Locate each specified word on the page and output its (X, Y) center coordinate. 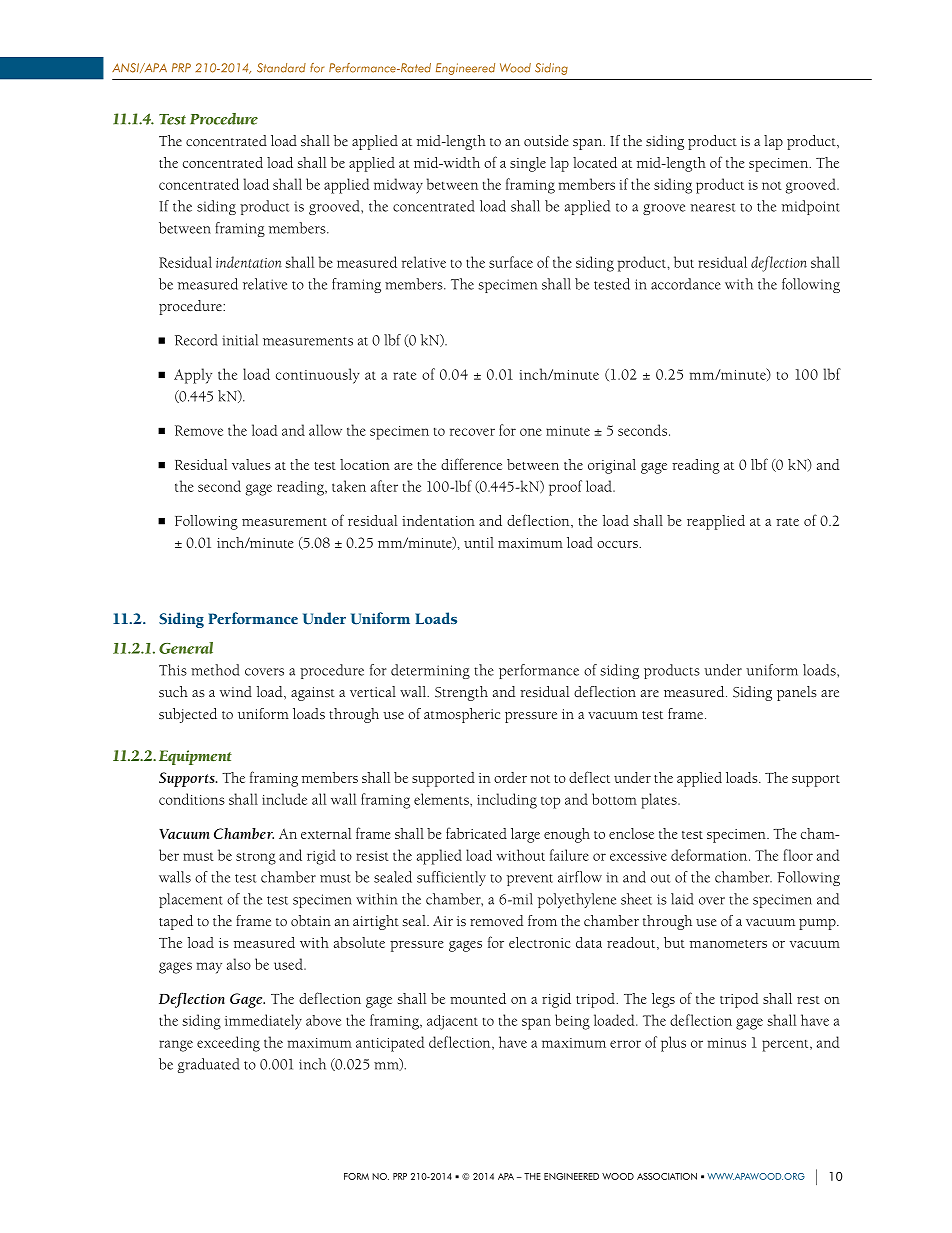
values (251, 464)
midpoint (811, 207)
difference (471, 464)
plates (660, 801)
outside (546, 141)
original (612, 466)
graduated (209, 1065)
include (284, 799)
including (507, 801)
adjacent (452, 1022)
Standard (281, 68)
